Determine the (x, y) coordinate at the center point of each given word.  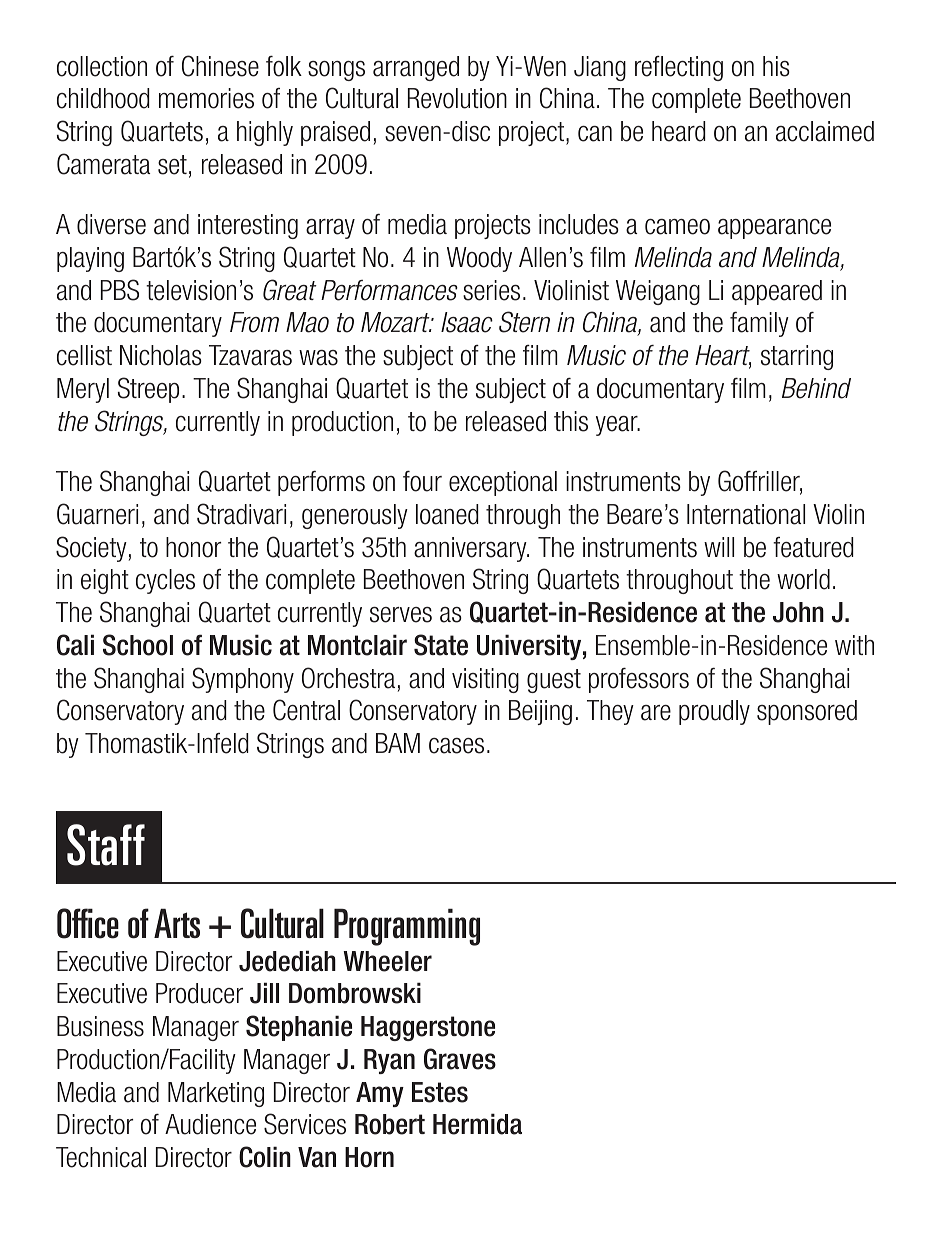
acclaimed (825, 131)
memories (206, 98)
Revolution (457, 98)
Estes (440, 1092)
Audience (210, 1124)
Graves (460, 1059)
